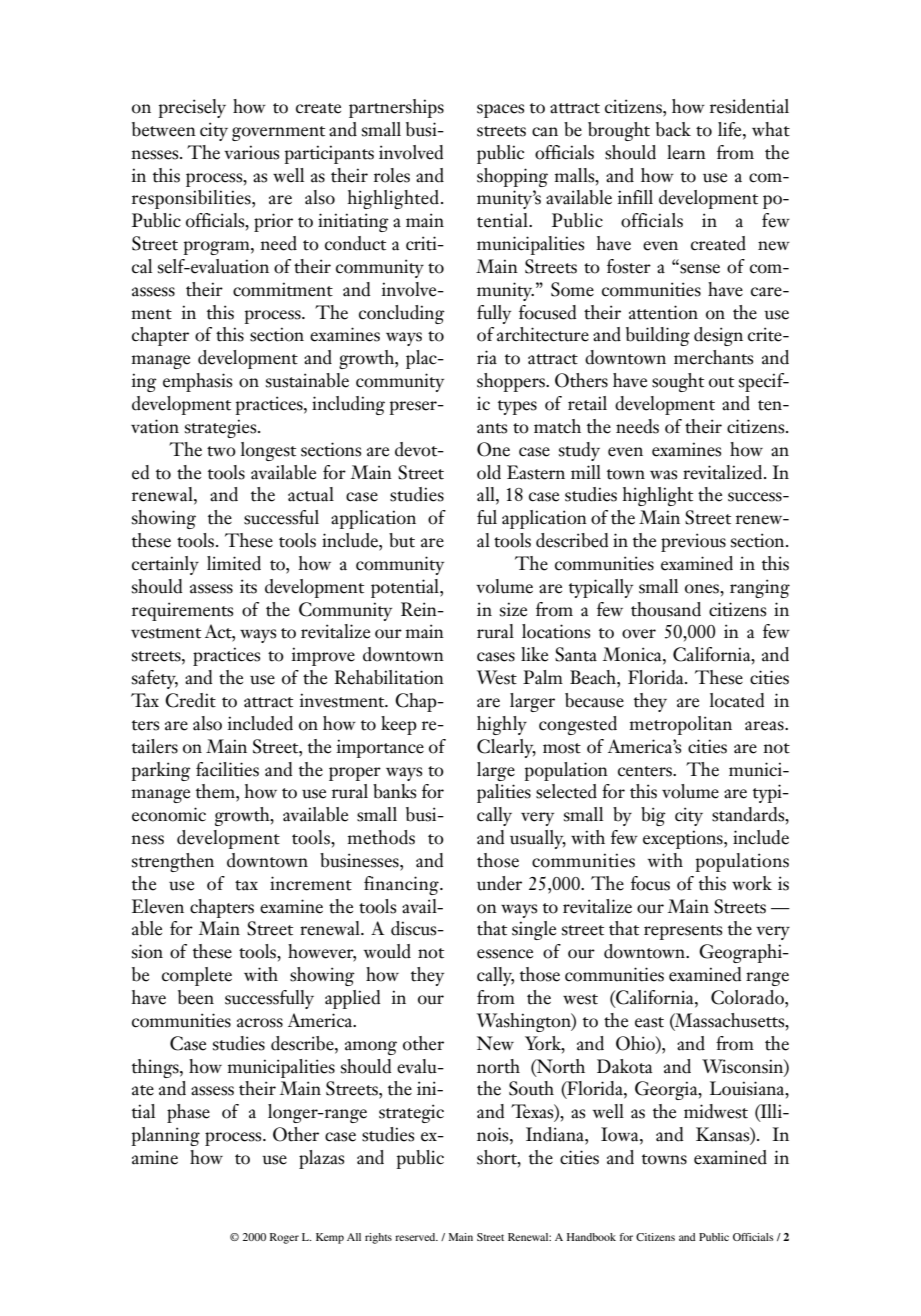 This page has height=1316, width=921. Describe the element at coordinates (498, 1158) in the page. I see `short` at that location.
